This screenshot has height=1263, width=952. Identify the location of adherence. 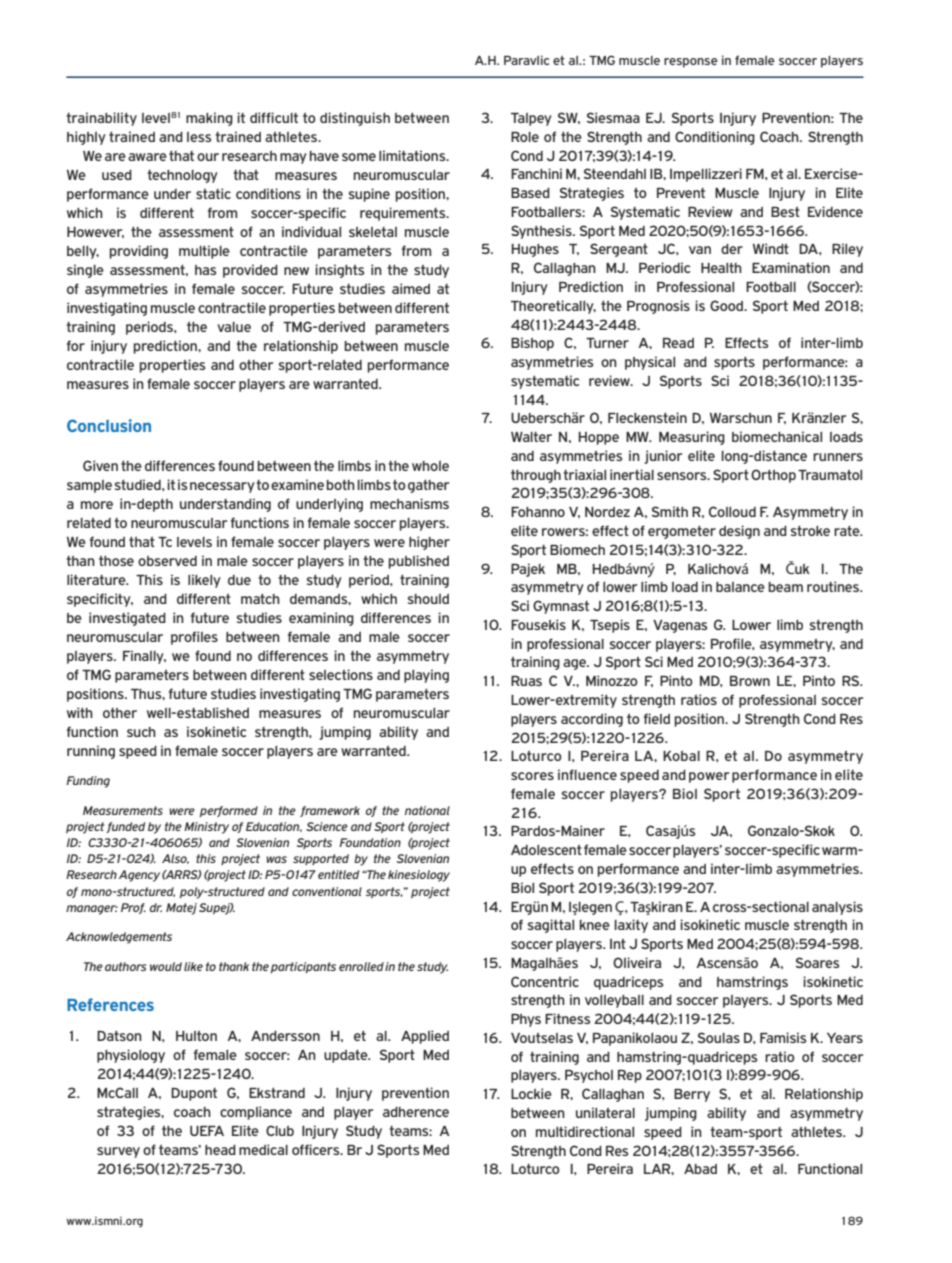
(416, 1112).
